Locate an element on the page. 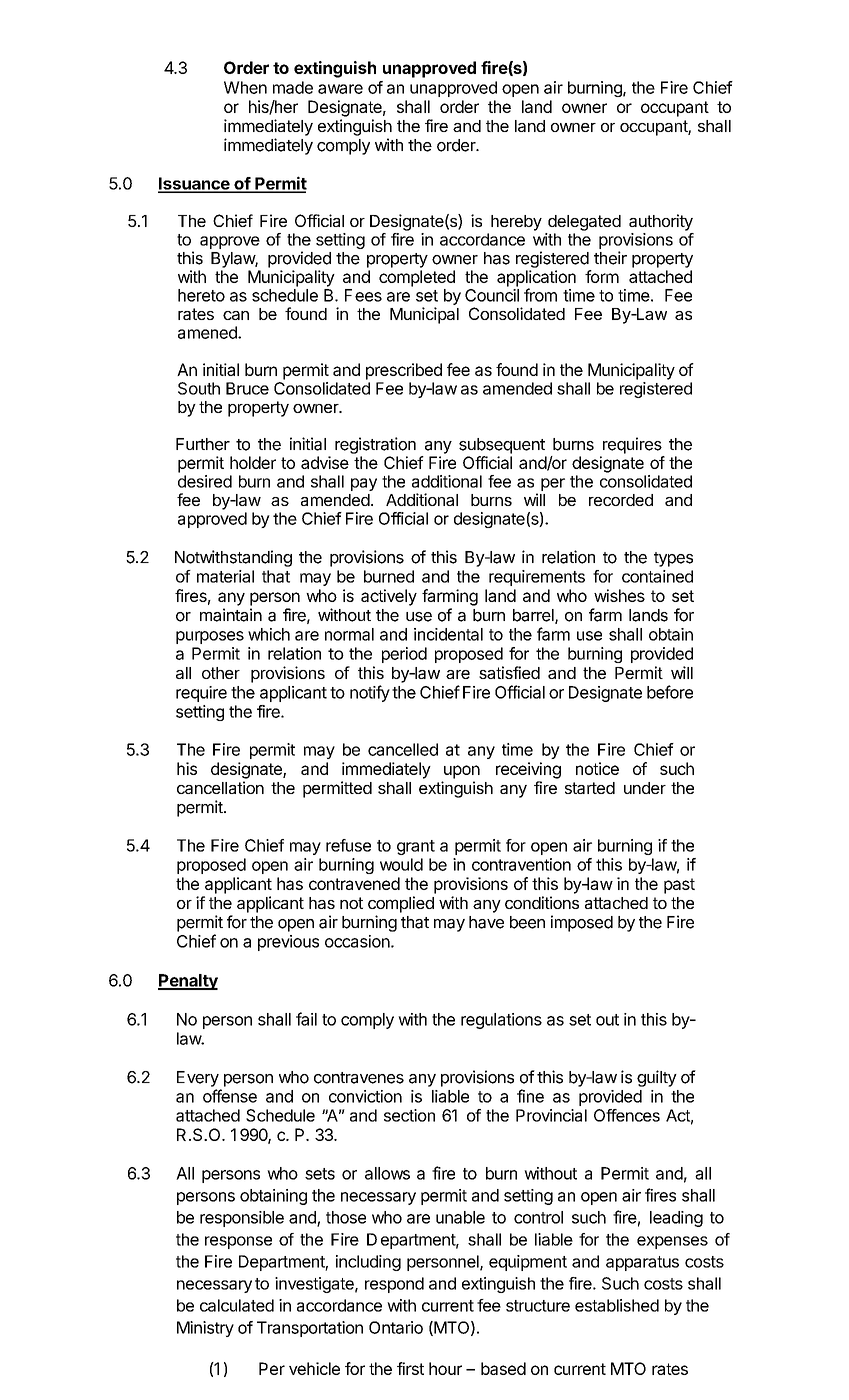  notice is located at coordinates (597, 768).
